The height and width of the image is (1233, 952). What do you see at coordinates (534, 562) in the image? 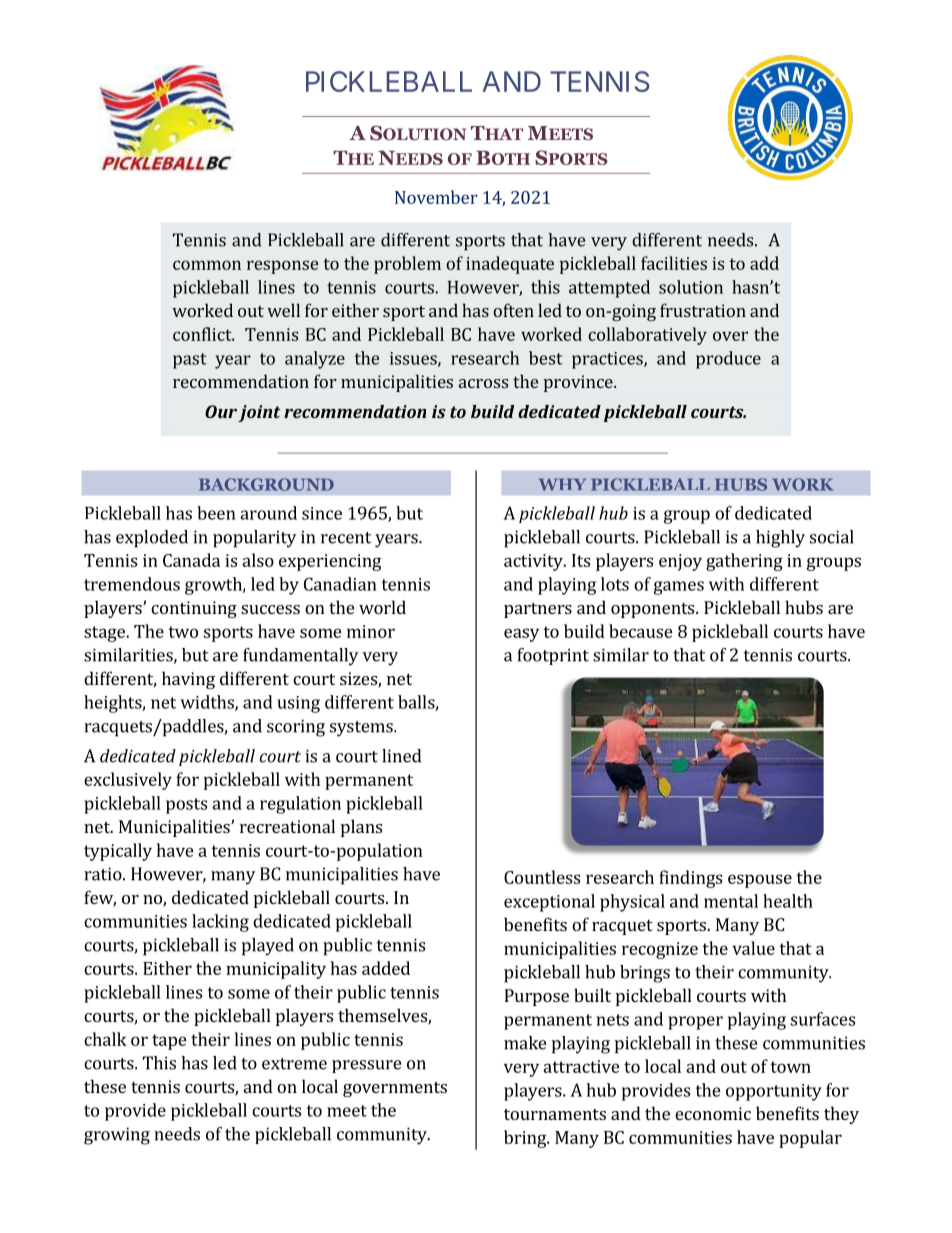
I see `activity` at bounding box center [534, 562].
